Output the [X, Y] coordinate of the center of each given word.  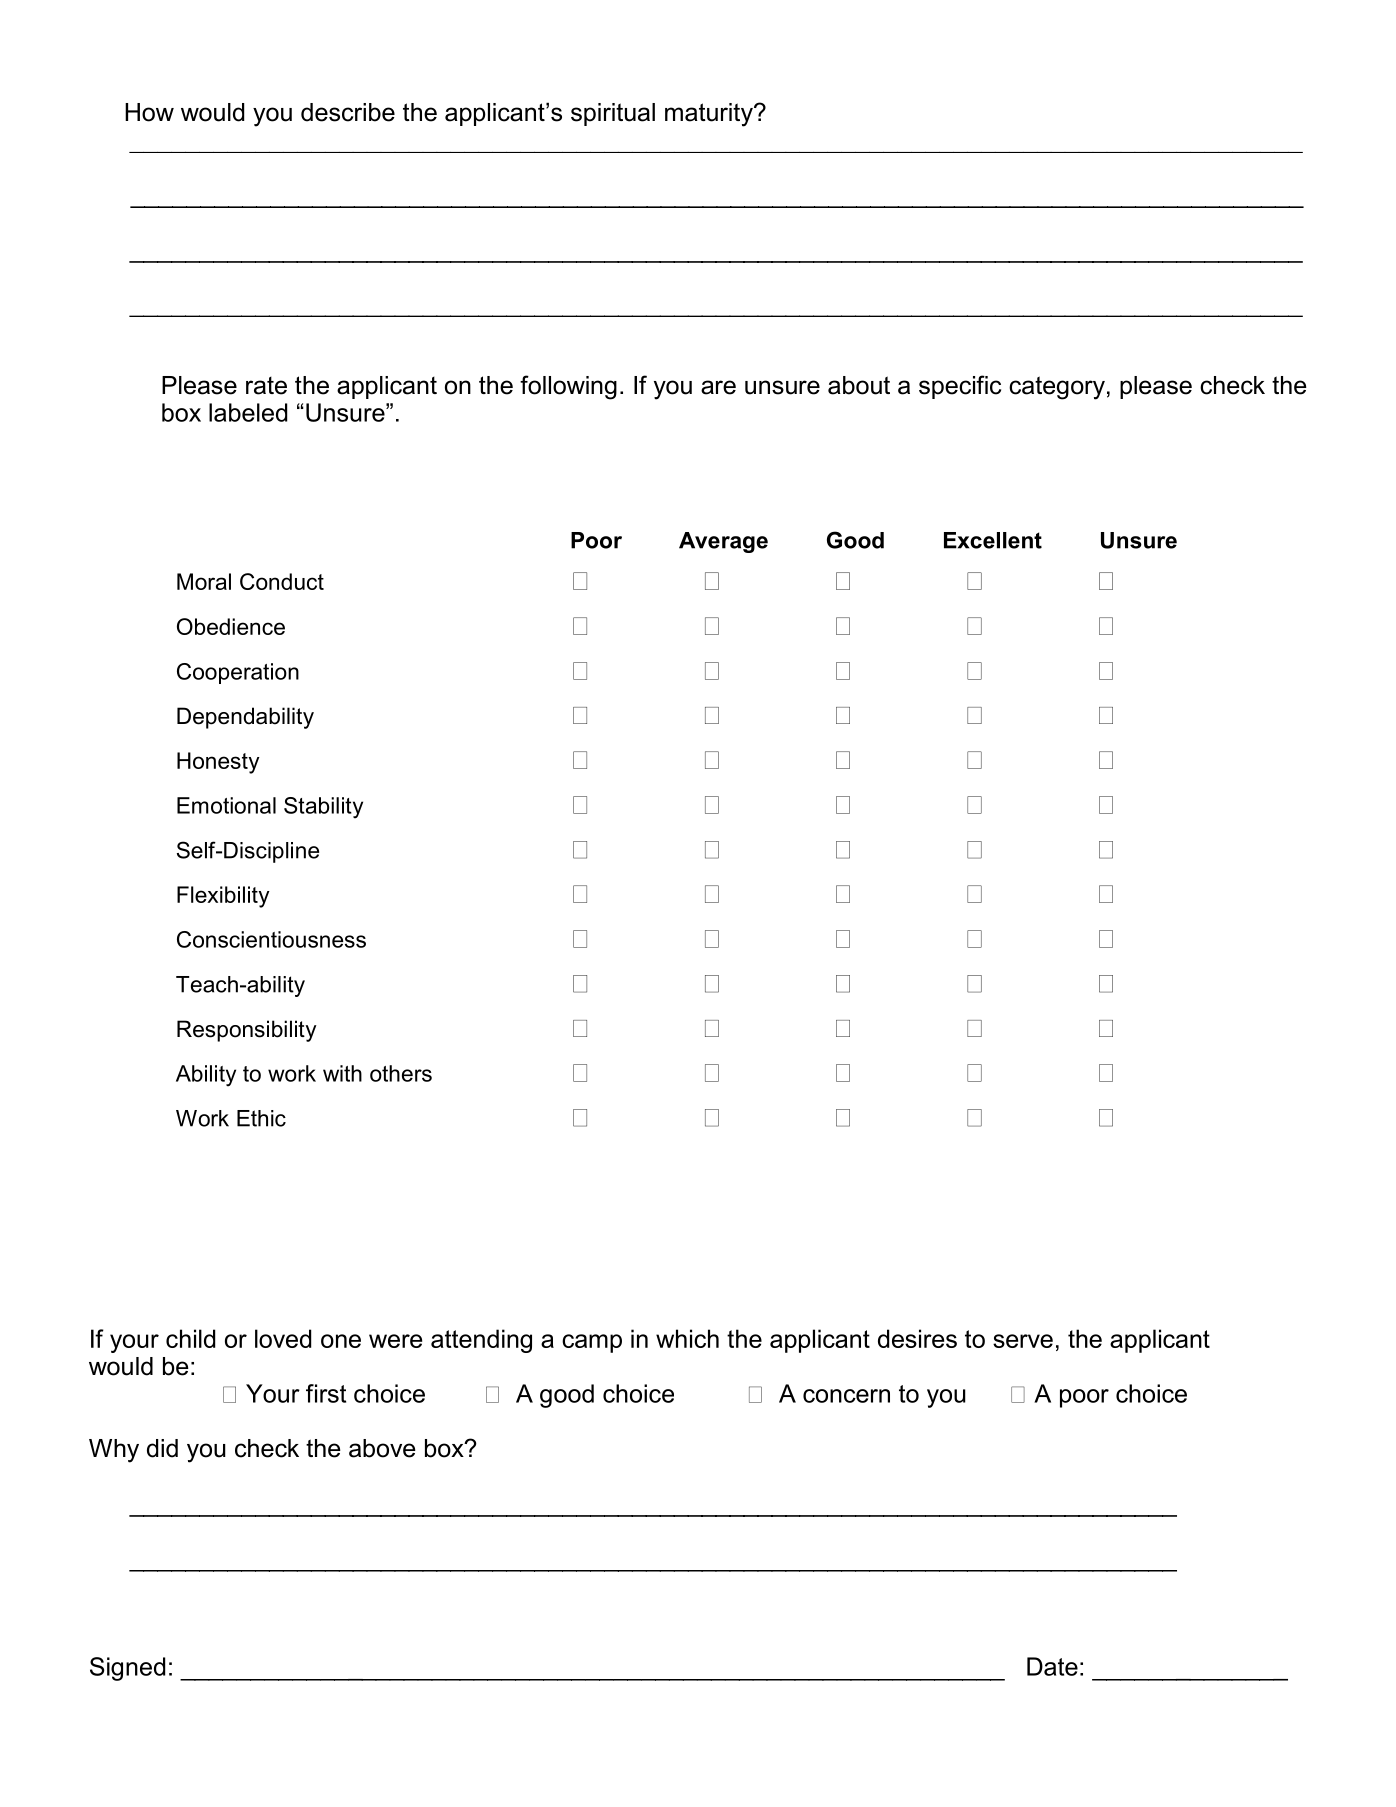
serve [1023, 1341]
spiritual [613, 114]
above [382, 1448]
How [149, 112]
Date [1052, 1666]
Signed [127, 1669]
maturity [710, 115]
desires [917, 1338]
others [401, 1073]
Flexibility [223, 897]
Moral [204, 581]
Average [723, 542]
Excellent [993, 540]
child [190, 1338]
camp [592, 1343]
